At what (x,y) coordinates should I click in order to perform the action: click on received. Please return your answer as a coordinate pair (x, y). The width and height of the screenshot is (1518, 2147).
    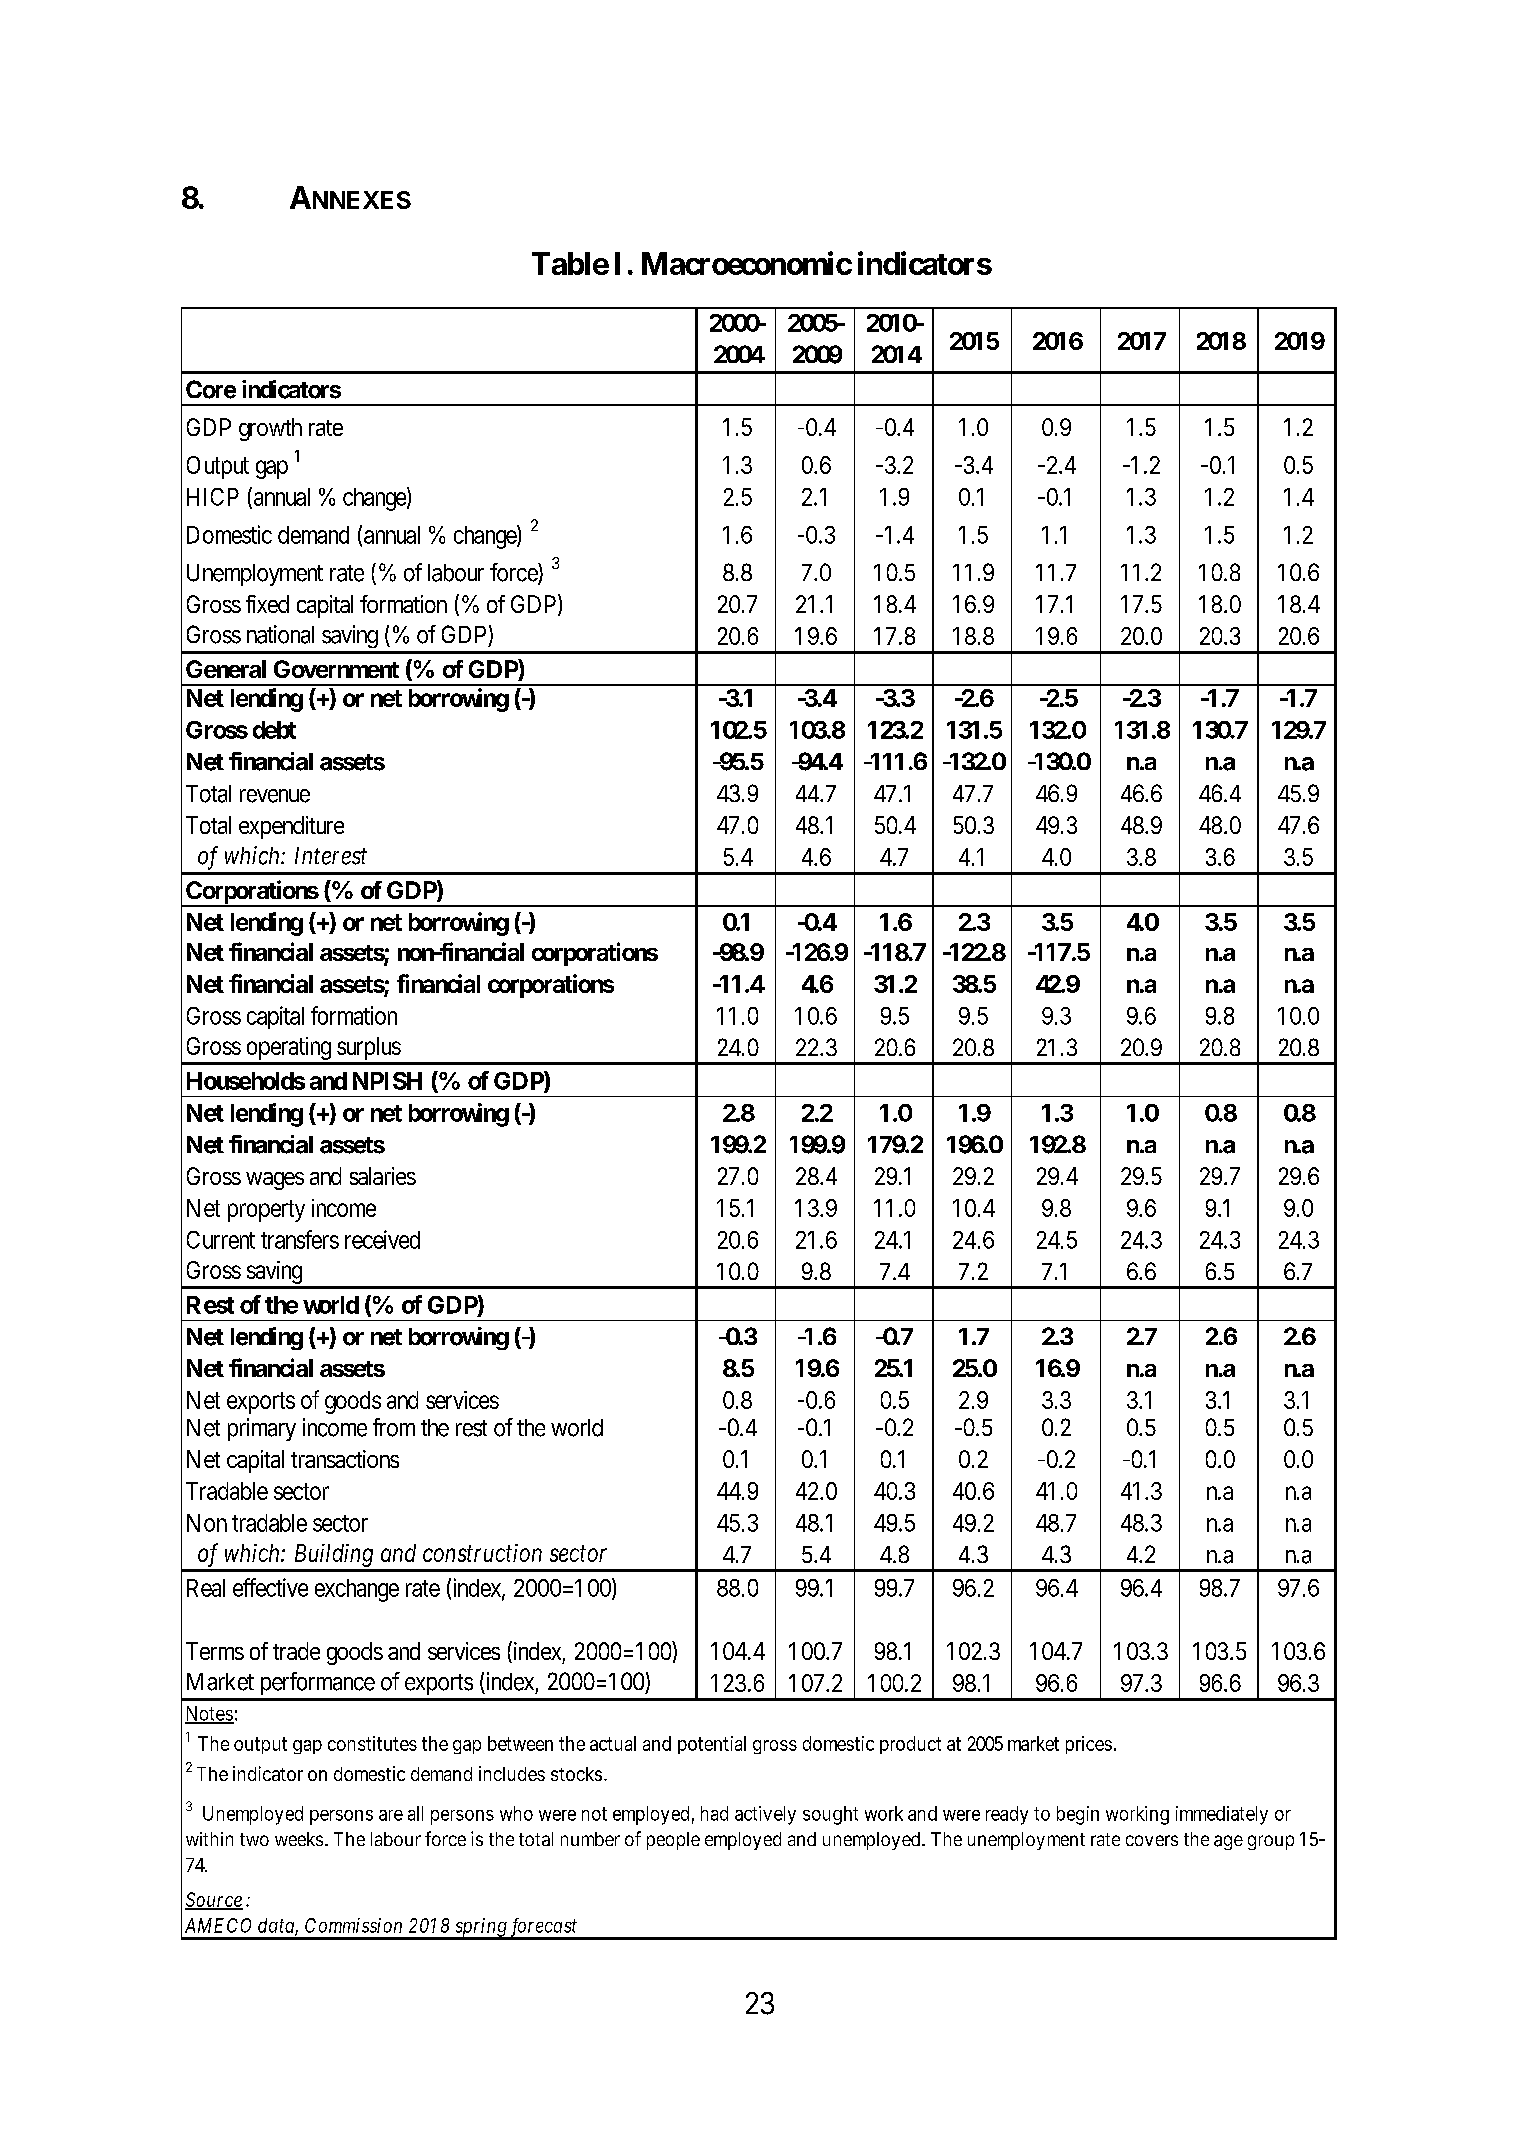
    Looking at the image, I should click on (382, 1239).
